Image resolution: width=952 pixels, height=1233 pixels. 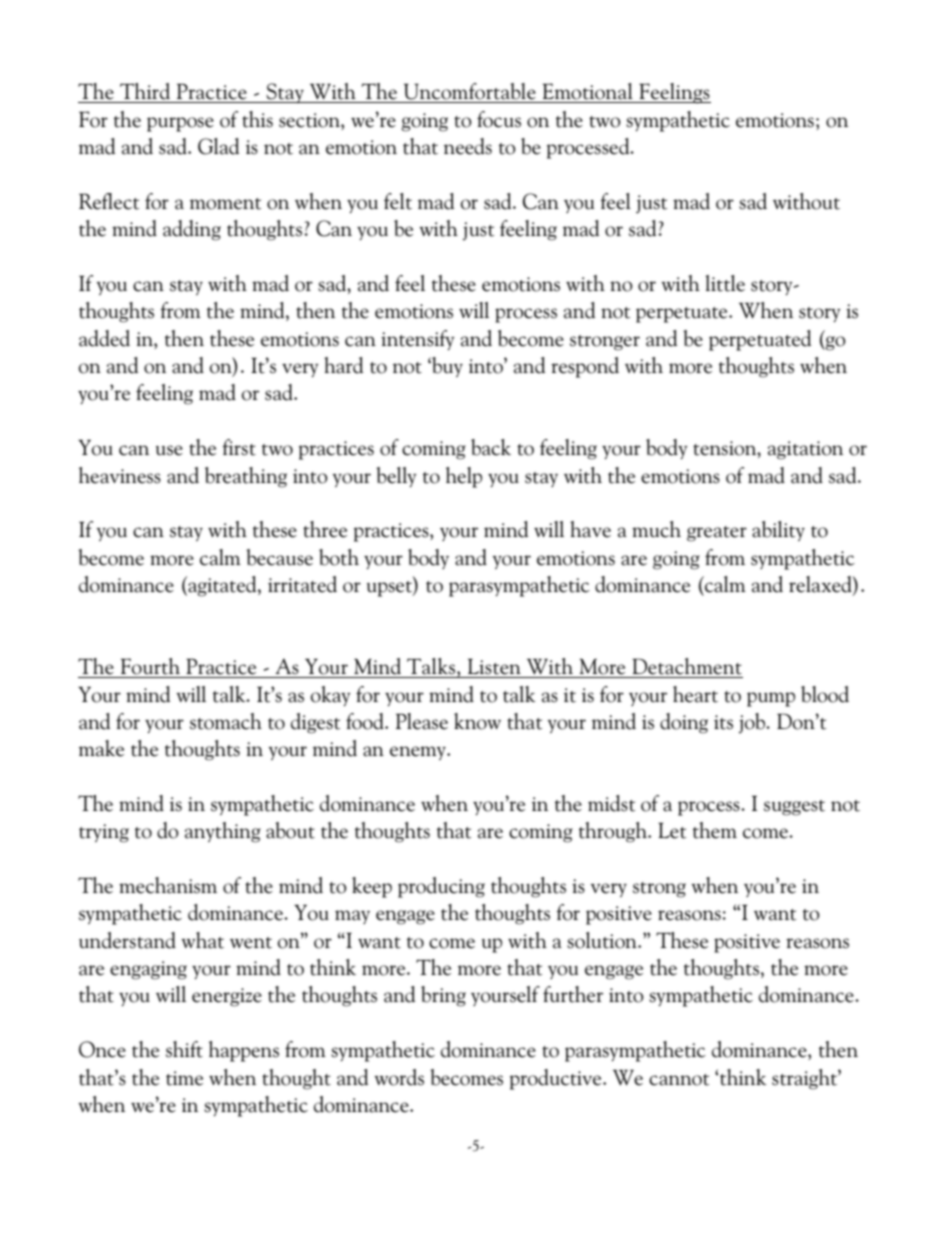 What do you see at coordinates (477, 721) in the screenshot?
I see `know` at bounding box center [477, 721].
